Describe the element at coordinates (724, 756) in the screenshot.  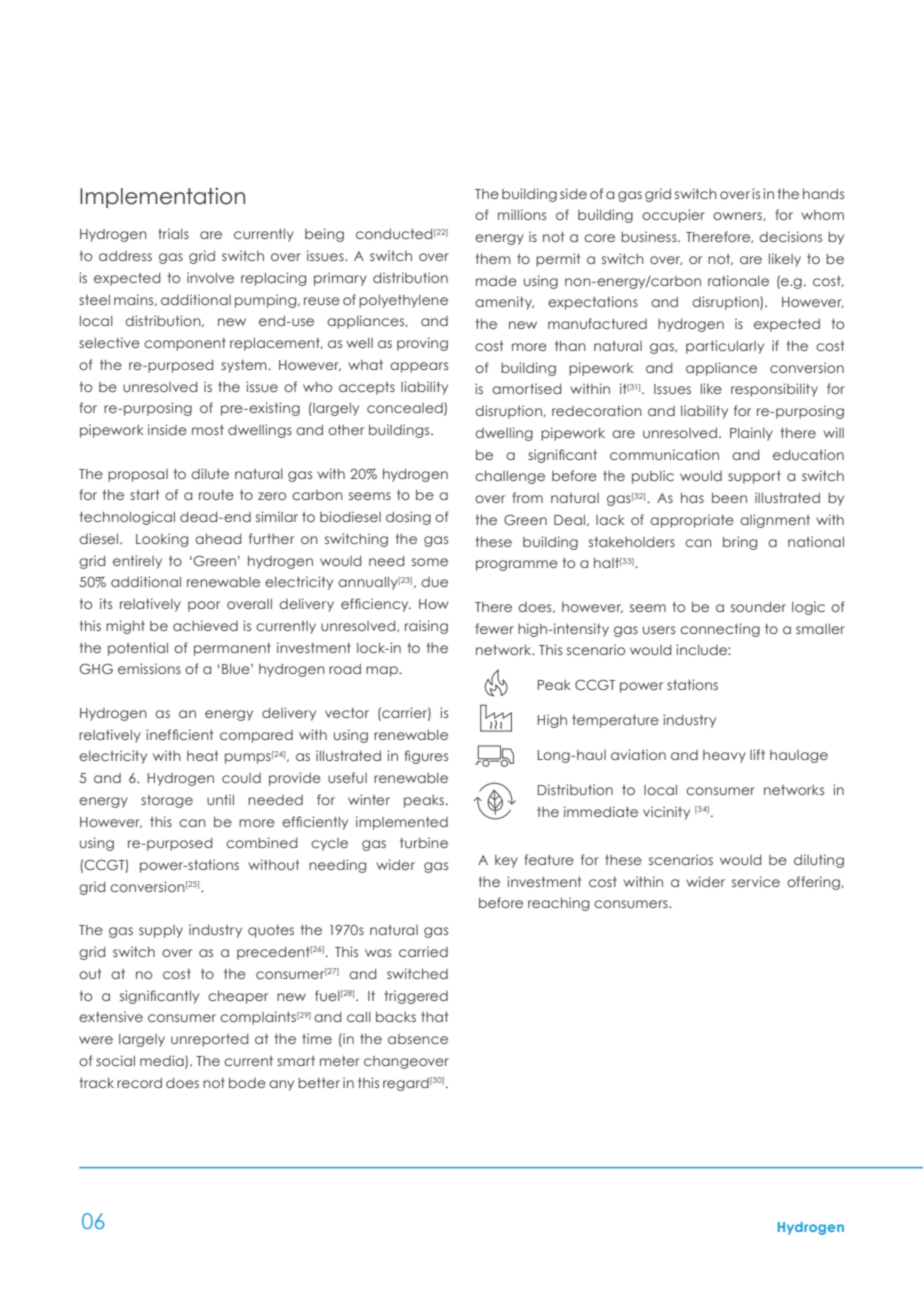
I see `heavy` at that location.
